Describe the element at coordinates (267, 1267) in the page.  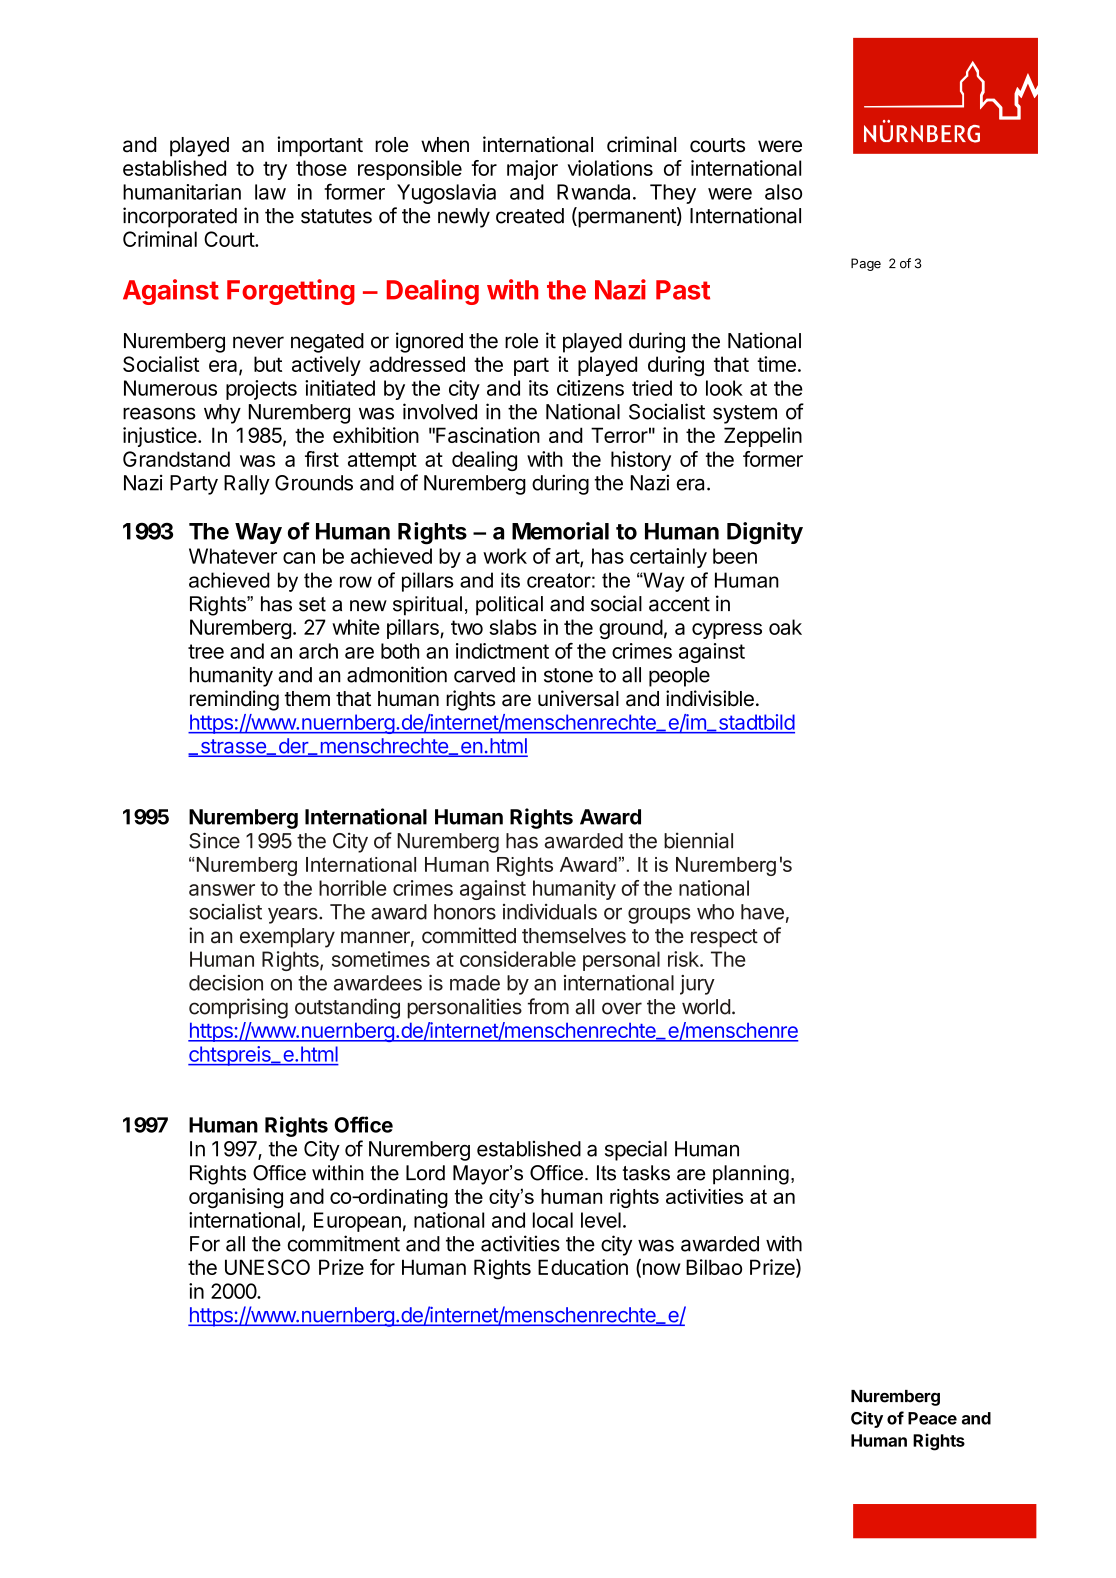
I see `UNESCO` at that location.
